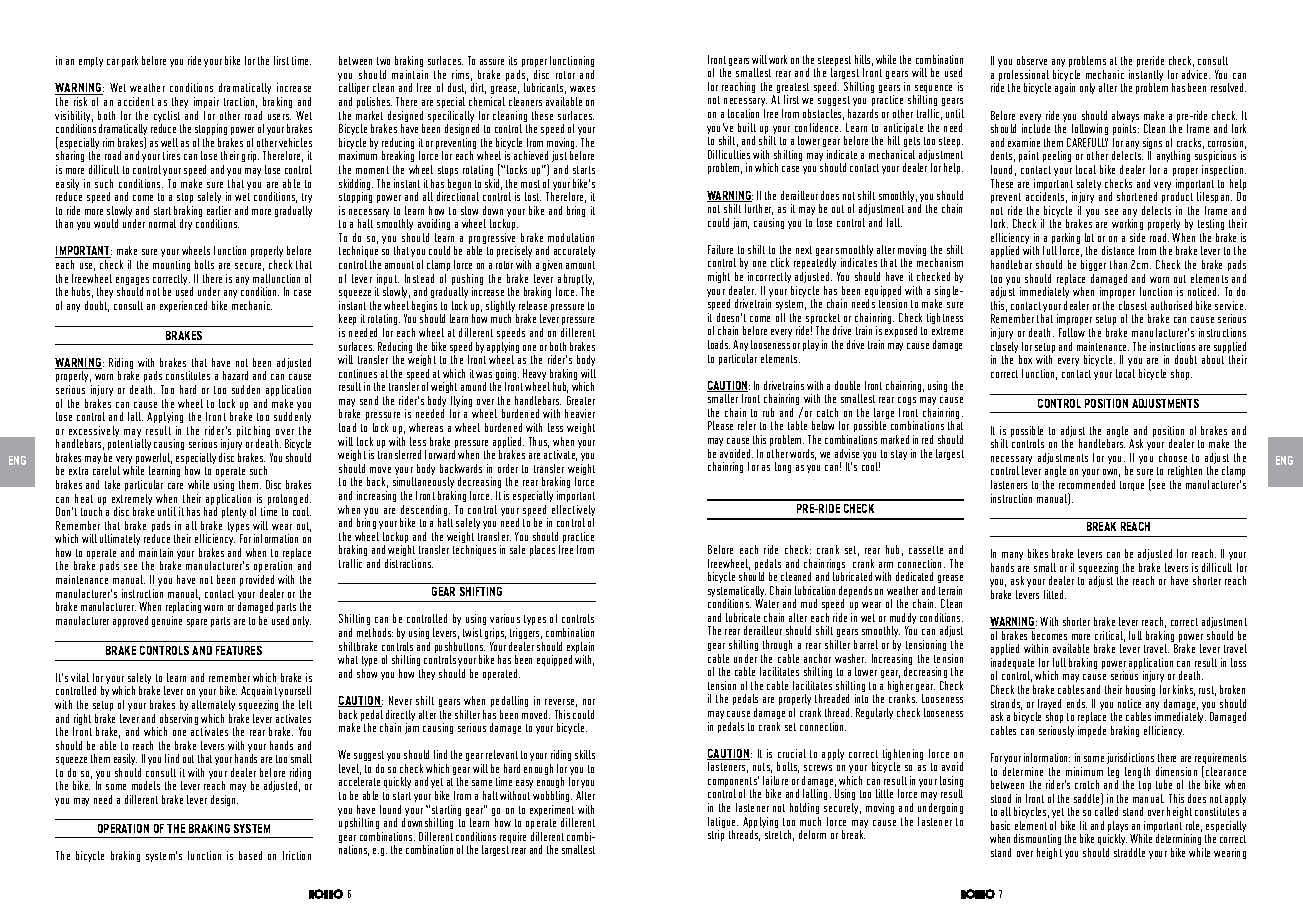  Describe the element at coordinates (573, 512) in the screenshot. I see `effectively` at that location.
